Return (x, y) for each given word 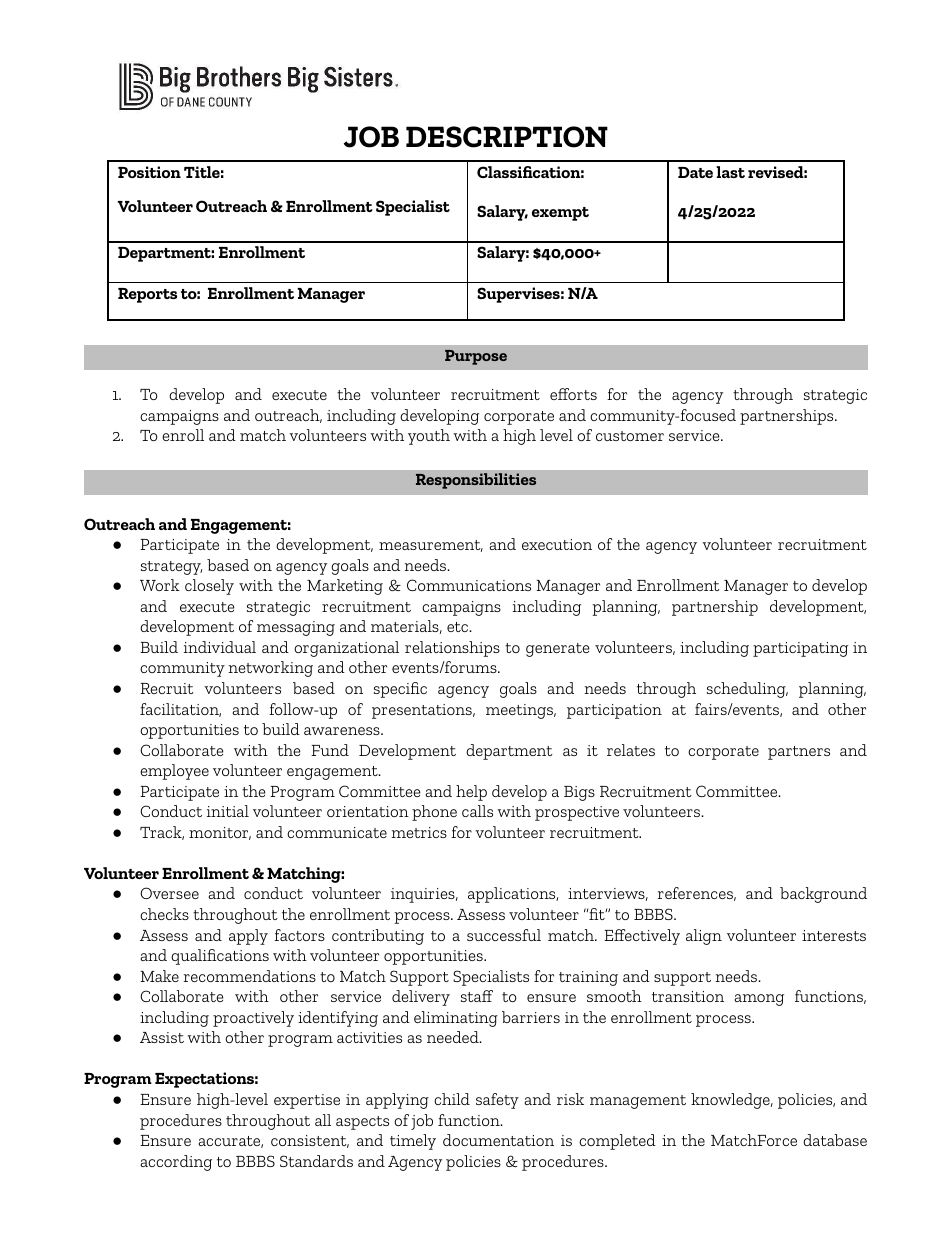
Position (149, 172)
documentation (498, 1140)
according (176, 1163)
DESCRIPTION (507, 137)
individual (220, 647)
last (730, 172)
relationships (452, 649)
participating (800, 649)
